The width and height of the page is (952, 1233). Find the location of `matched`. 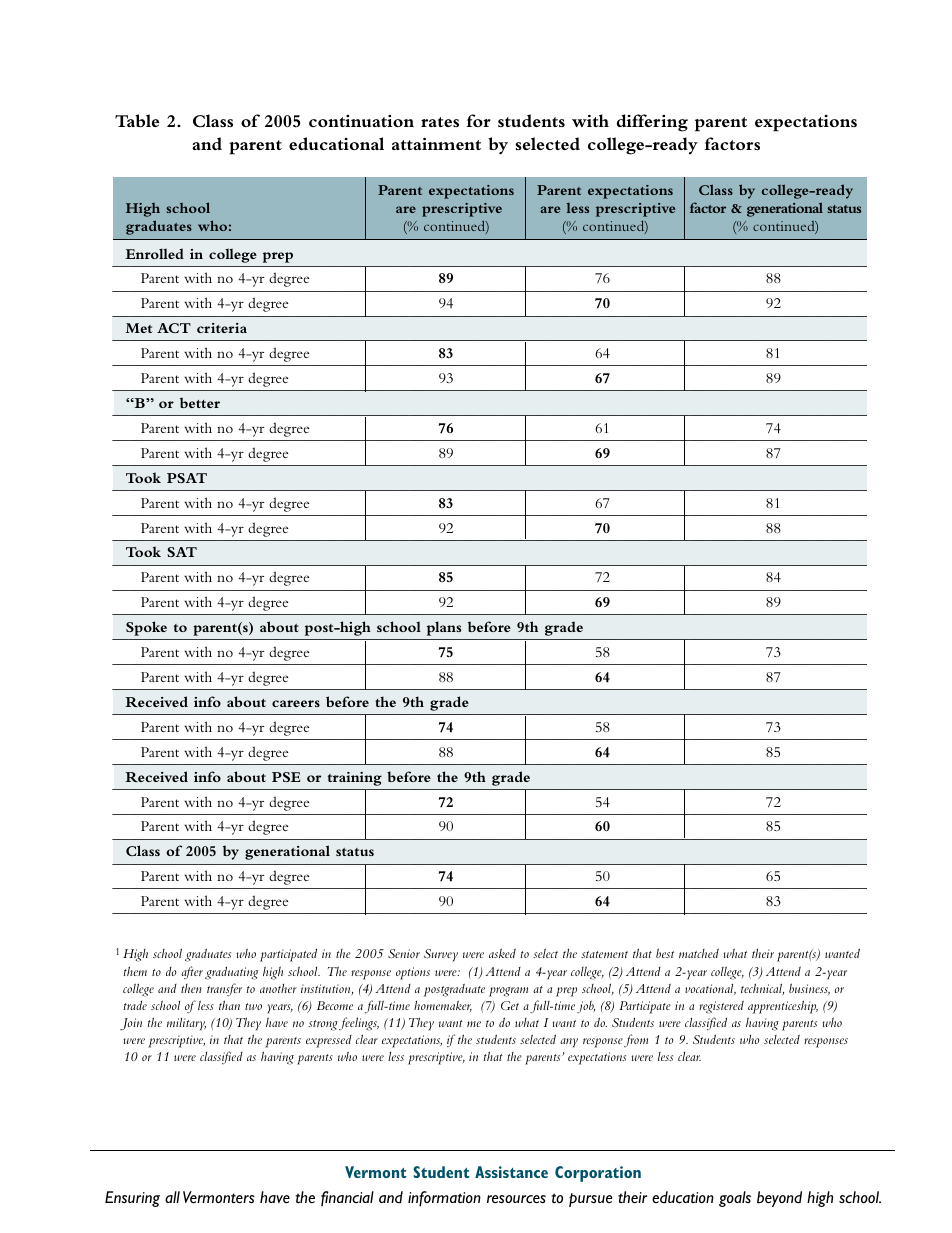

matched is located at coordinates (699, 953).
